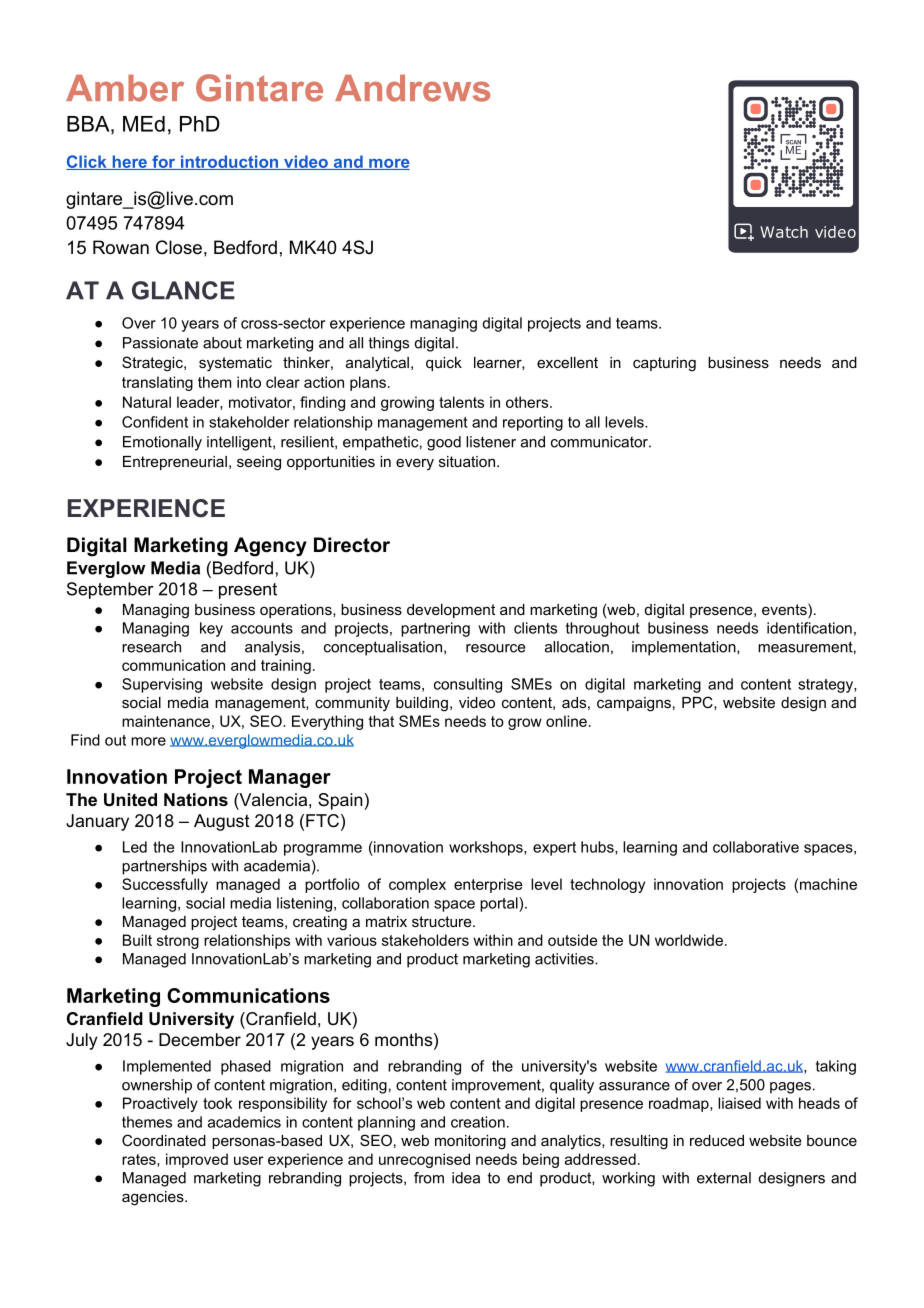 The height and width of the image is (1308, 924). What do you see at coordinates (487, 848) in the image?
I see `workshops` at bounding box center [487, 848].
